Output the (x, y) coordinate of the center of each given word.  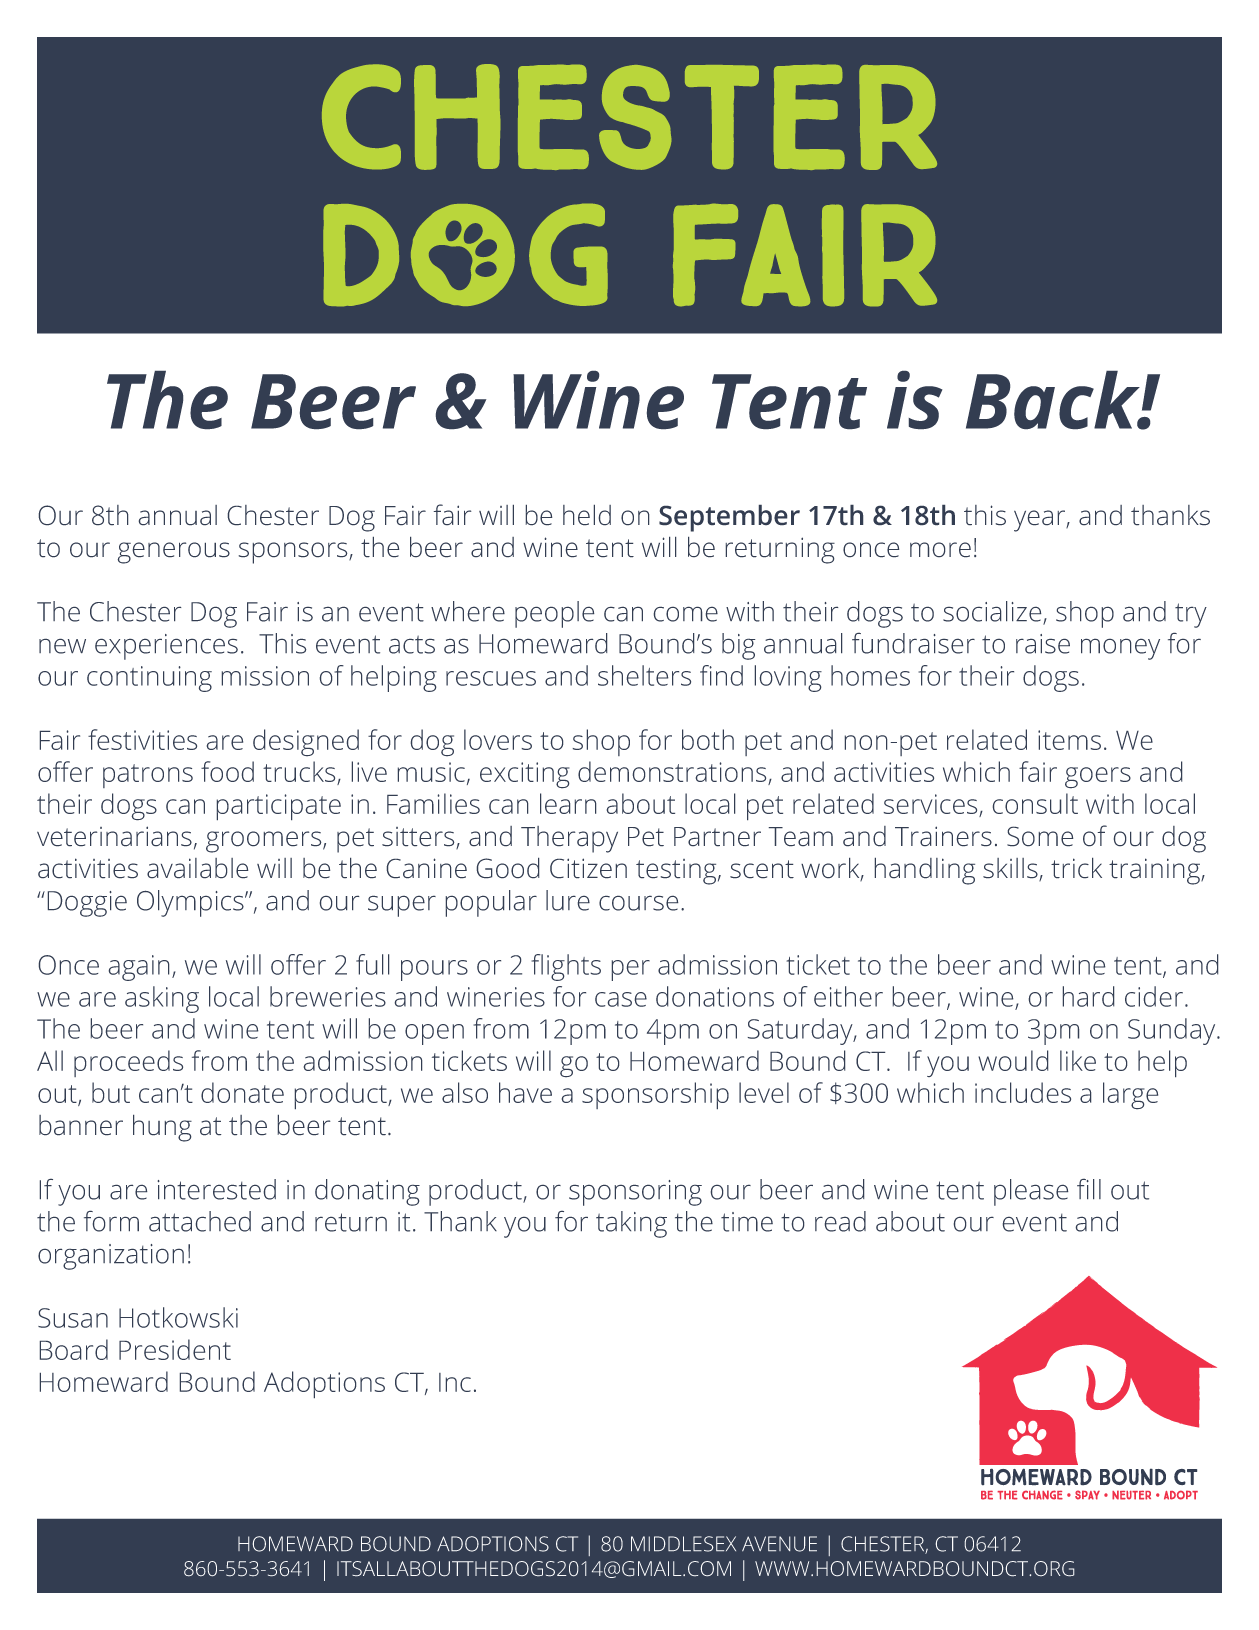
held (587, 515)
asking (162, 999)
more (940, 549)
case (621, 999)
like (1078, 1060)
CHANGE (1042, 1495)
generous (174, 553)
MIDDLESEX (683, 1544)
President (175, 1349)
